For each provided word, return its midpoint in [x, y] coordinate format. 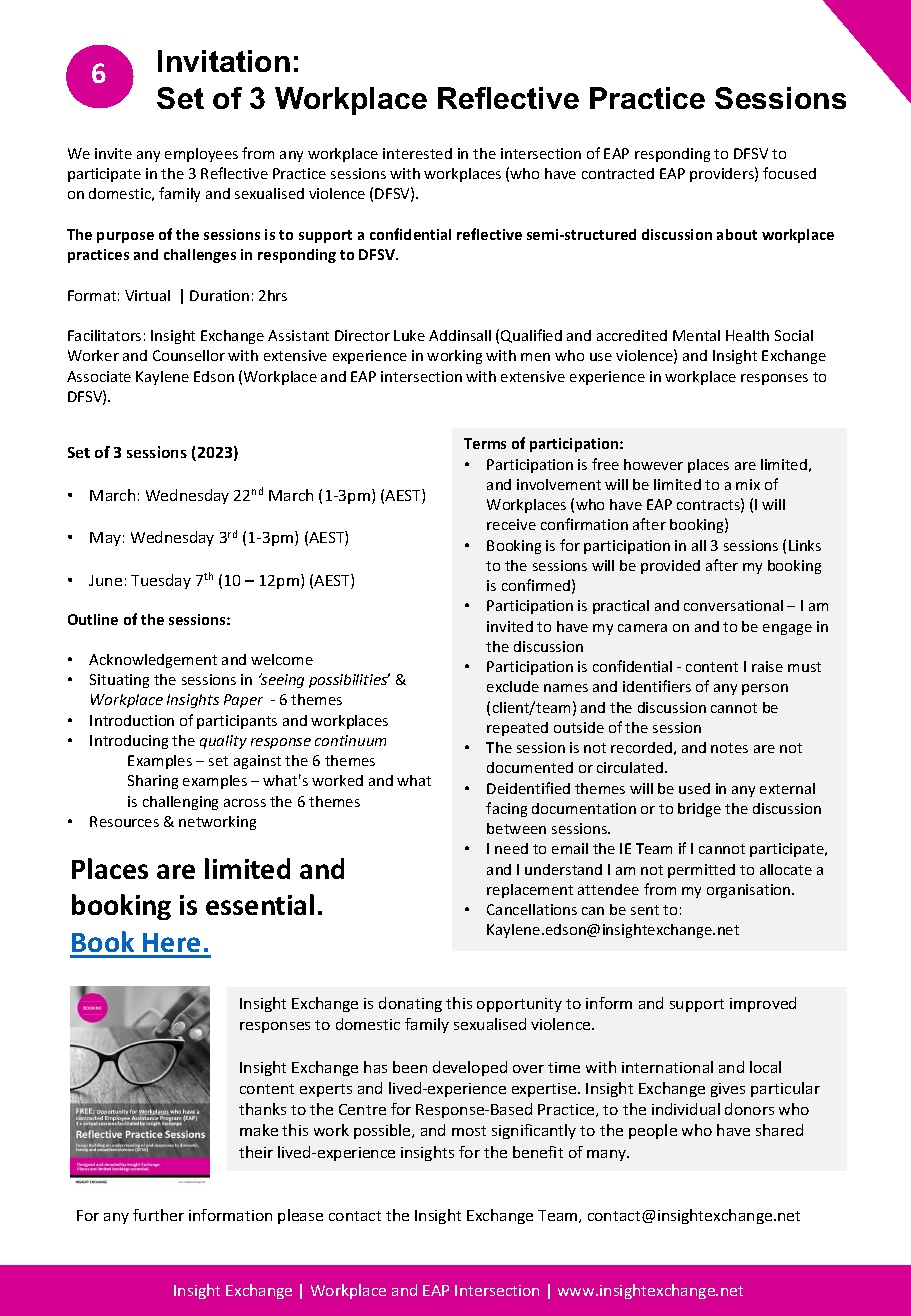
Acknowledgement [153, 661]
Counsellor [189, 355]
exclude [513, 686]
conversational [733, 605]
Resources [124, 821]
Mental [696, 335]
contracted [618, 173]
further [158, 1215]
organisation [750, 891]
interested [417, 153]
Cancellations [532, 909]
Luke [409, 335]
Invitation [224, 61]
